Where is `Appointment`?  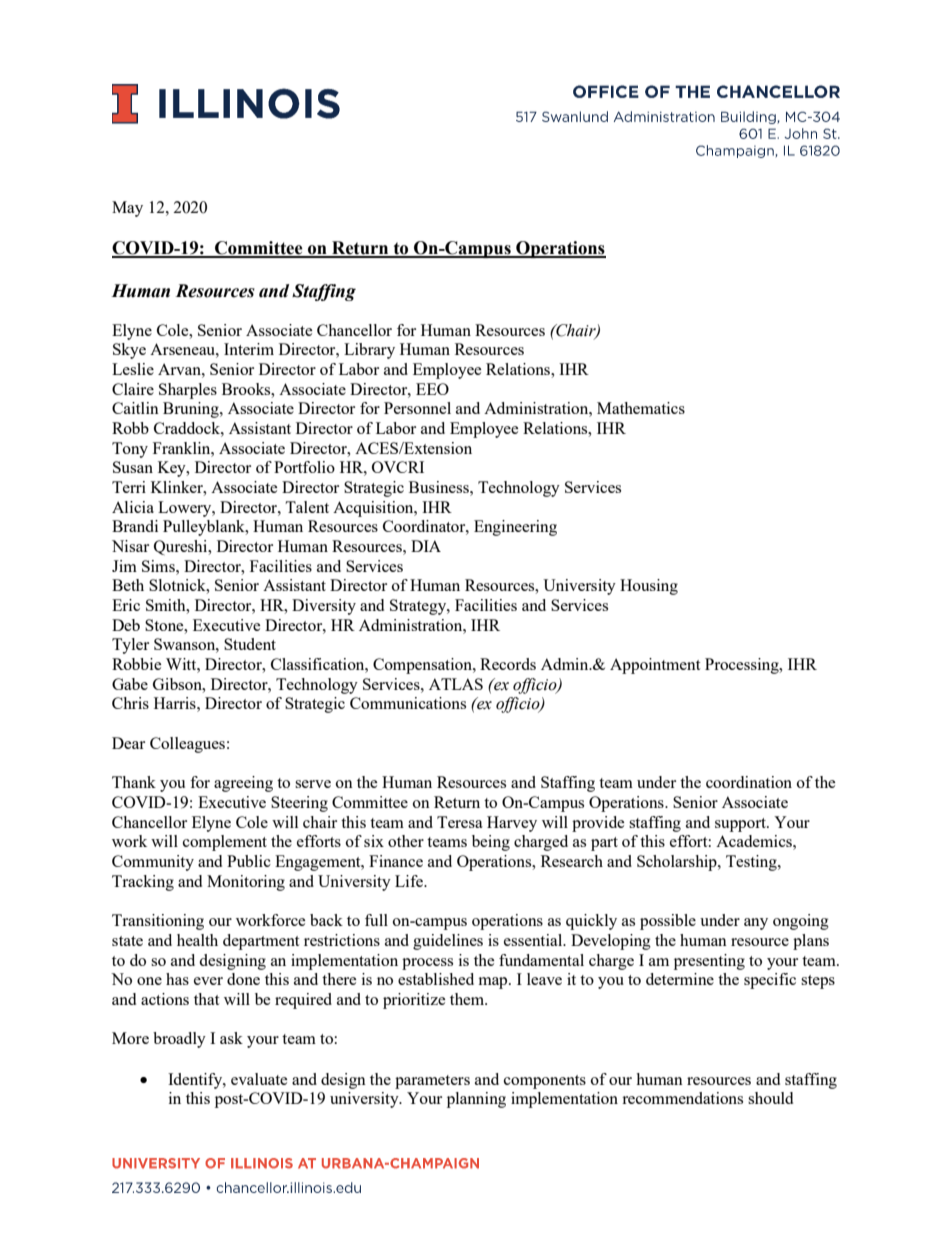
Appointment is located at coordinates (655, 666).
